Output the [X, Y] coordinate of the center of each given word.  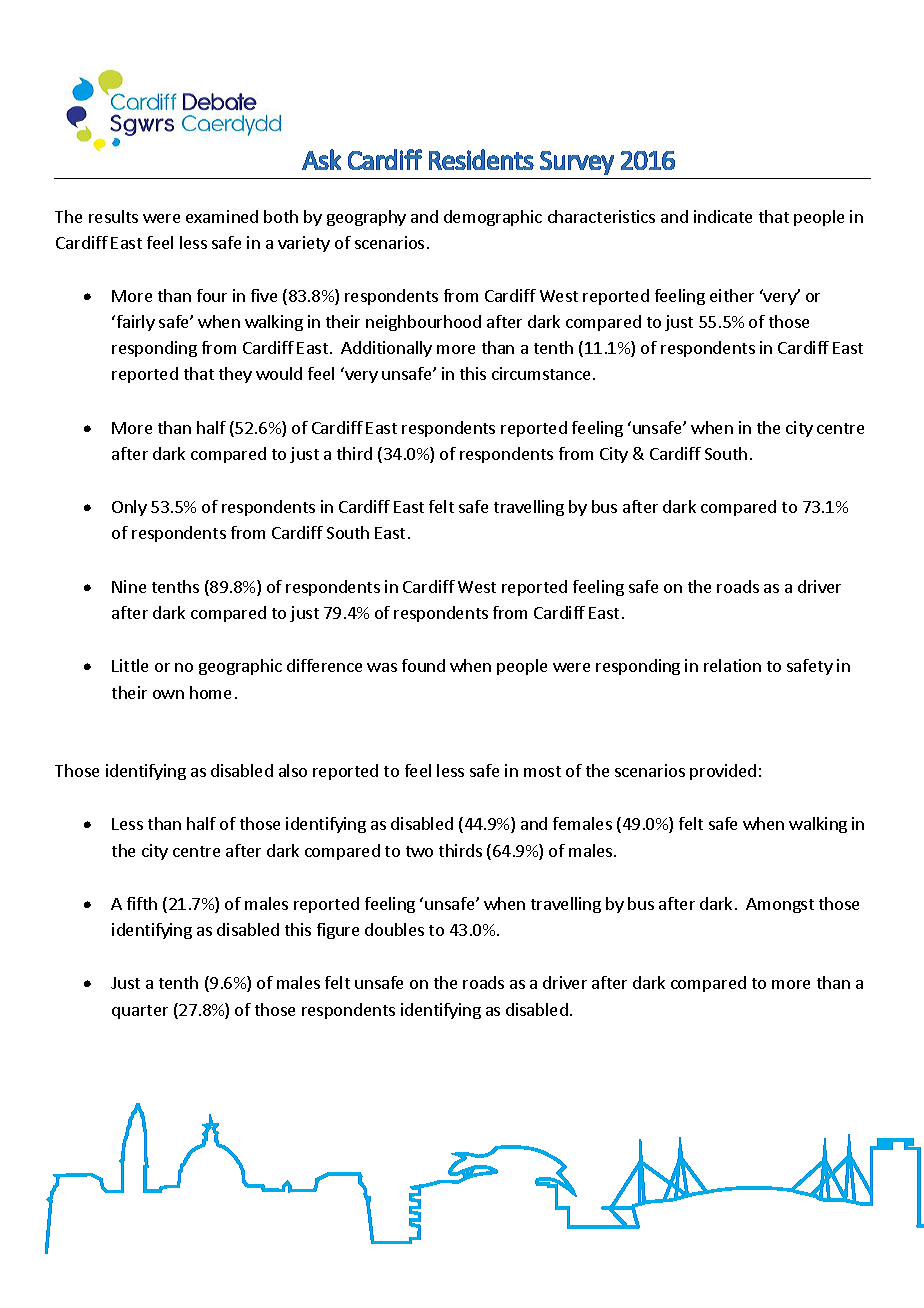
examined [222, 216]
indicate [723, 216]
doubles [394, 929]
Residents [481, 159]
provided [723, 772]
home [210, 692]
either [732, 295]
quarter [140, 1012]
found [423, 665]
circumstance [541, 373]
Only [129, 508]
